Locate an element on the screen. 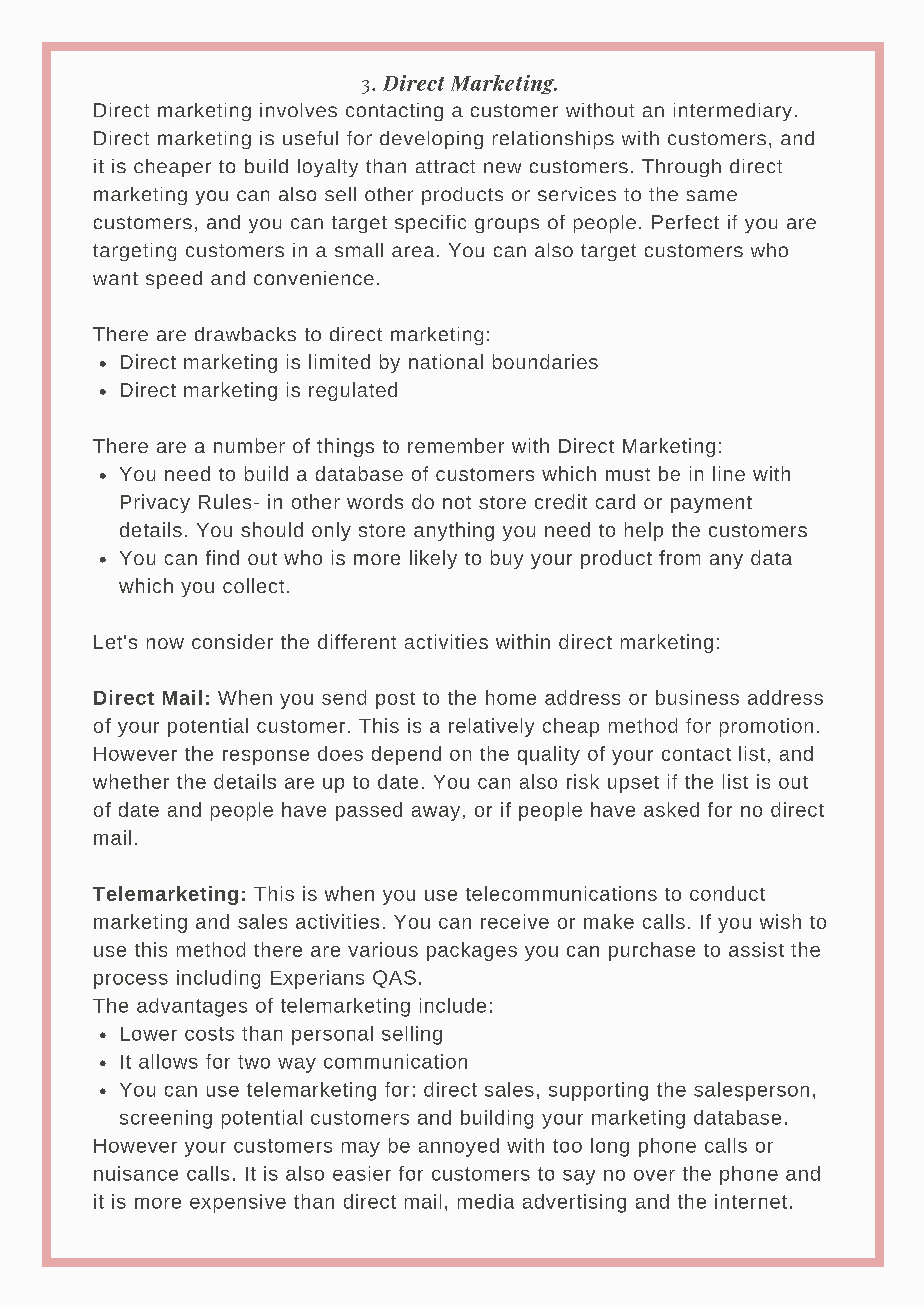  annoyed is located at coordinates (459, 1147).
